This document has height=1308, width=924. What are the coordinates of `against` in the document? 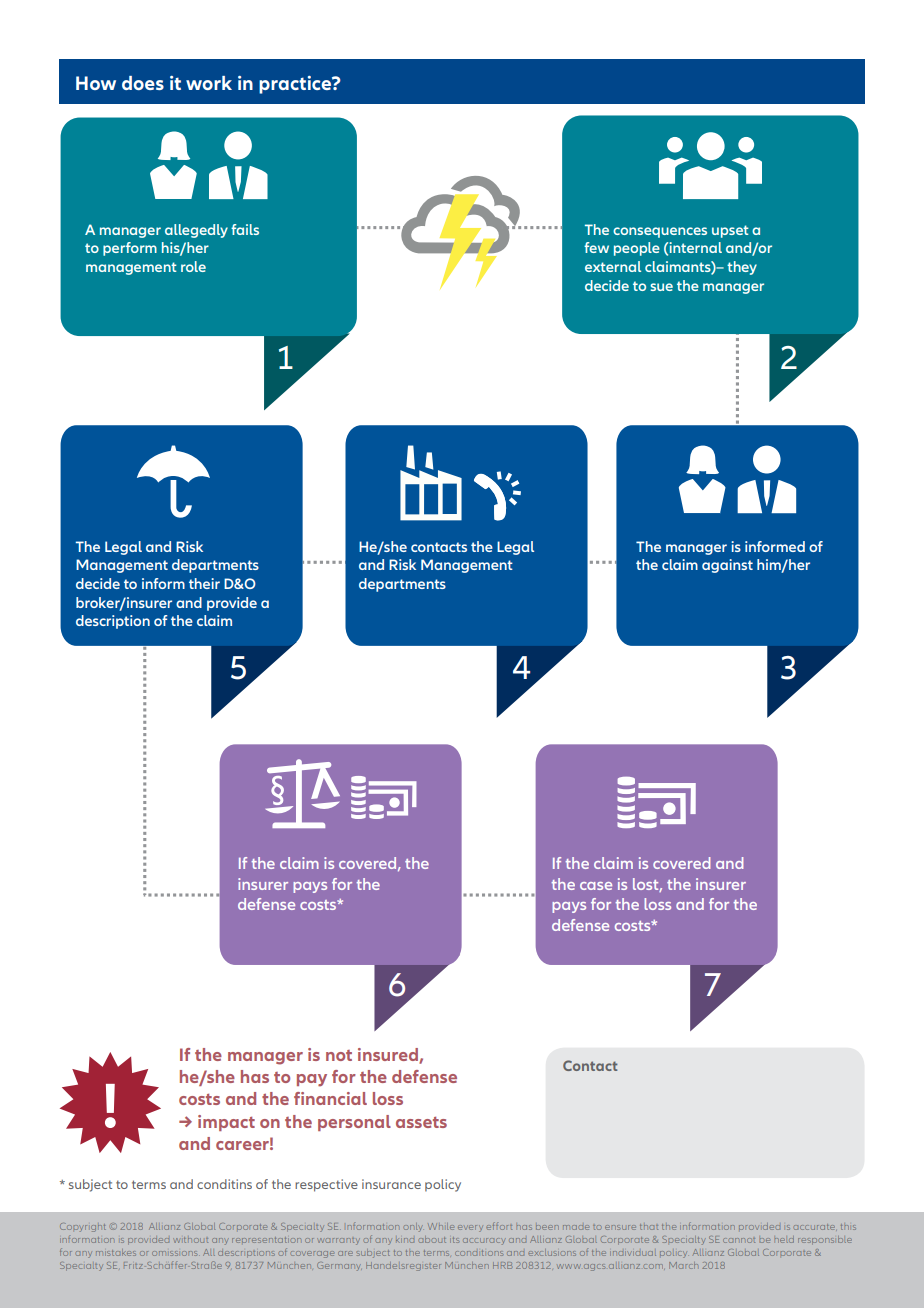 It's located at (727, 566).
